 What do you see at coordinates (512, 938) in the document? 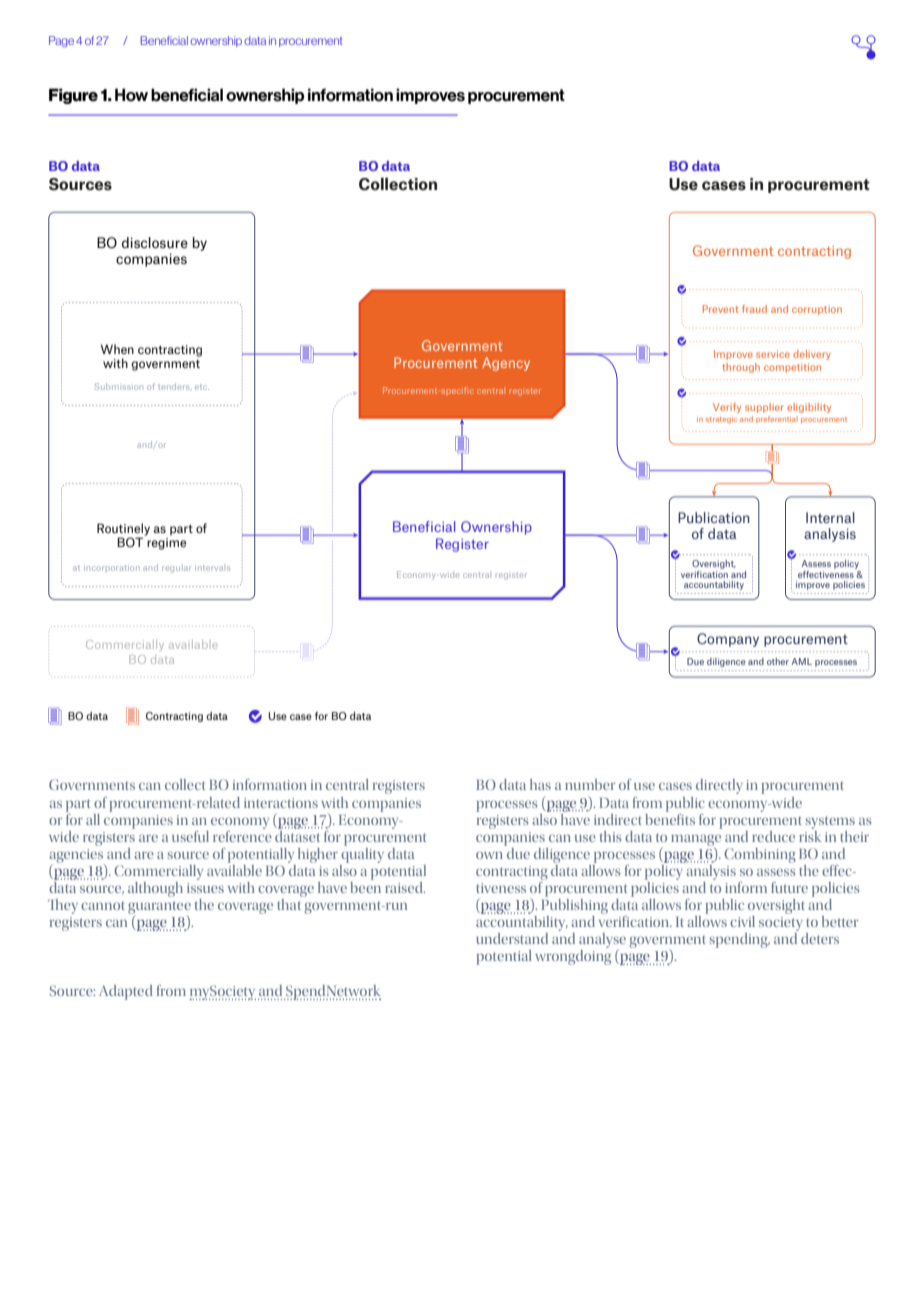
I see `understand` at bounding box center [512, 938].
